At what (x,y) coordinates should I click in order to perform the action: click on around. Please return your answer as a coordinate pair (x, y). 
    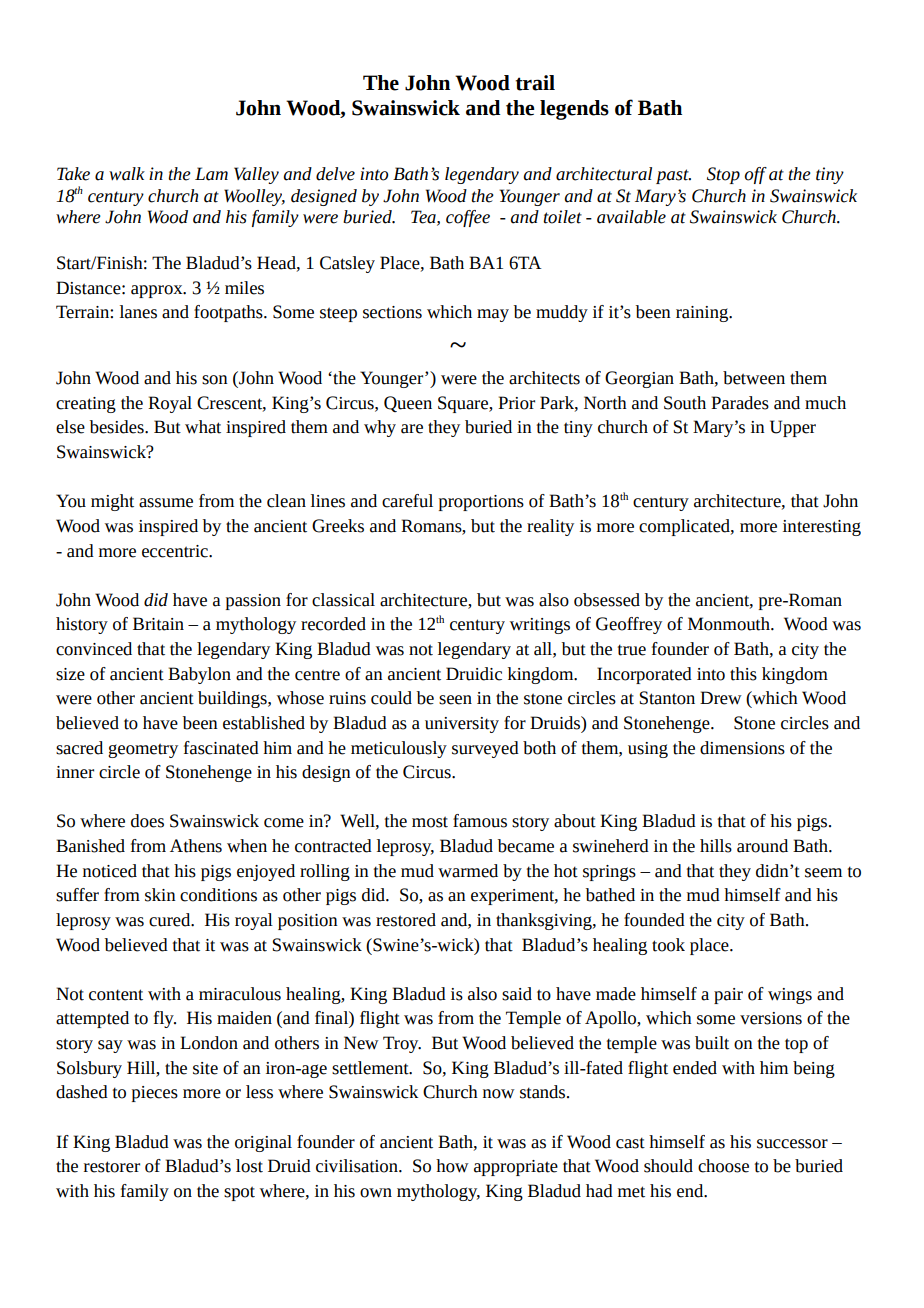
    Looking at the image, I should click on (762, 846).
